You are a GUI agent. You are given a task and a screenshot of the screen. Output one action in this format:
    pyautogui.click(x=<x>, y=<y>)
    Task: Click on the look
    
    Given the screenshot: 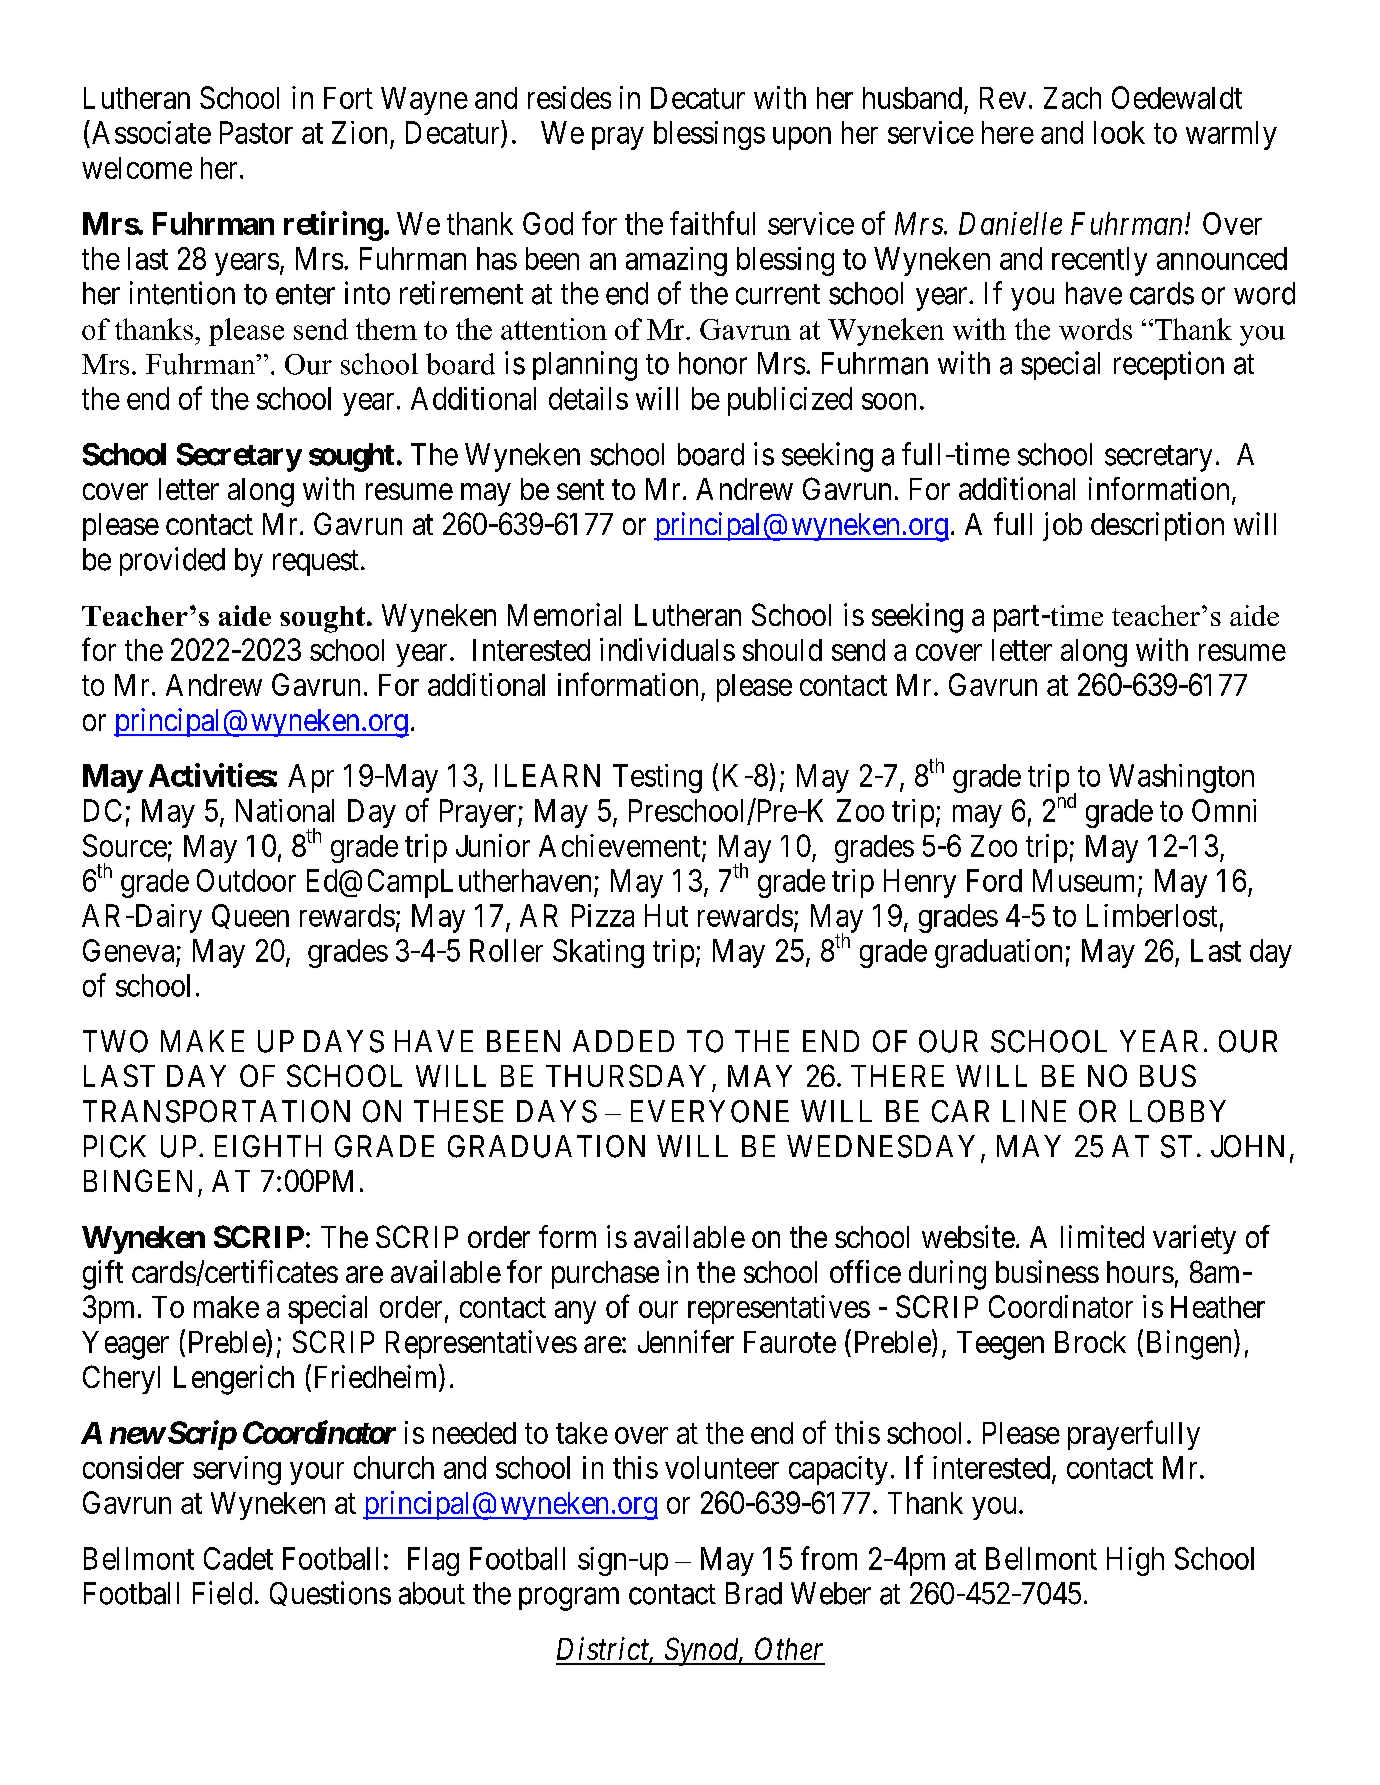 What is the action you would take?
    pyautogui.click(x=1119, y=132)
